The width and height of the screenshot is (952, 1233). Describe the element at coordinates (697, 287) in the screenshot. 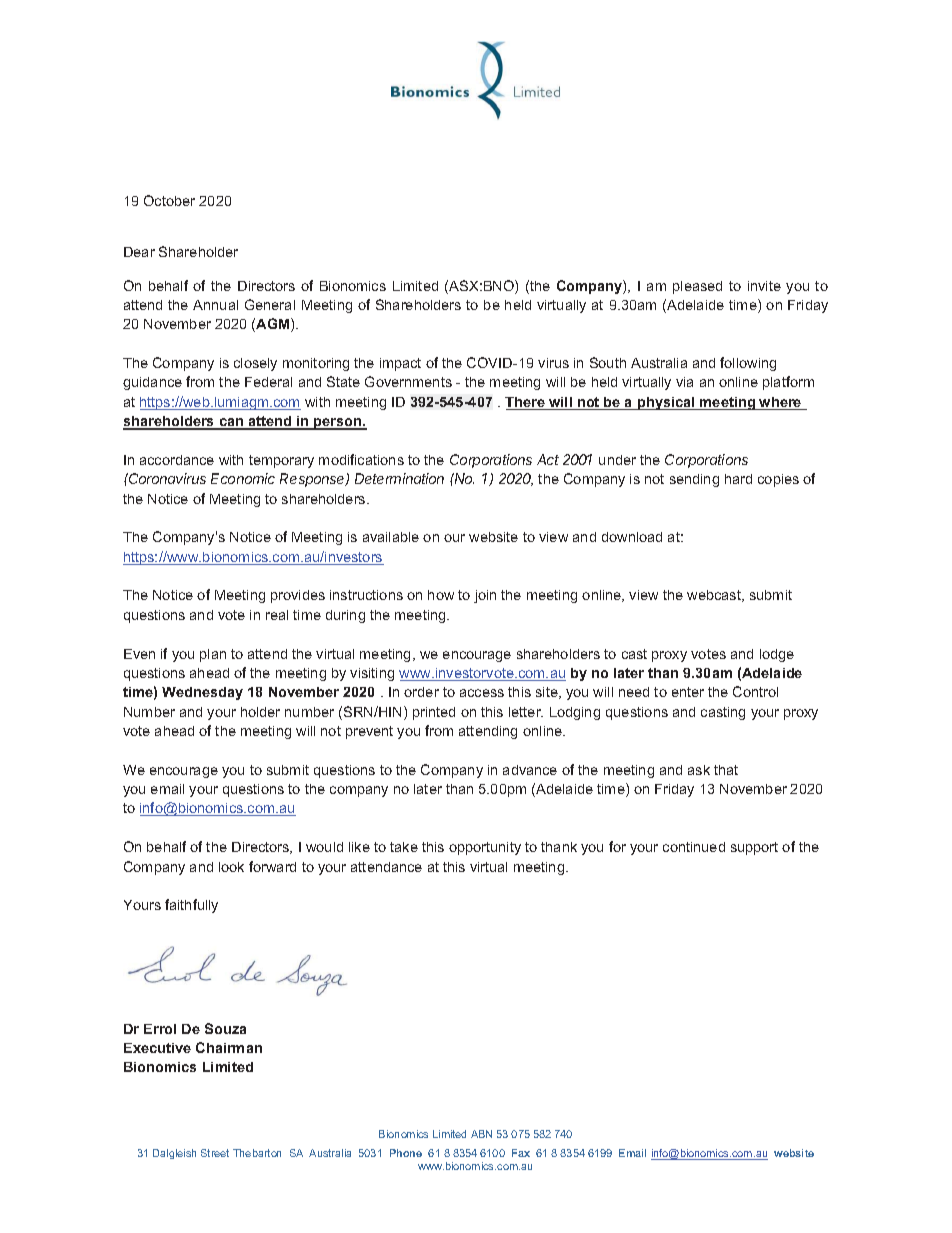

I see `pleased` at that location.
